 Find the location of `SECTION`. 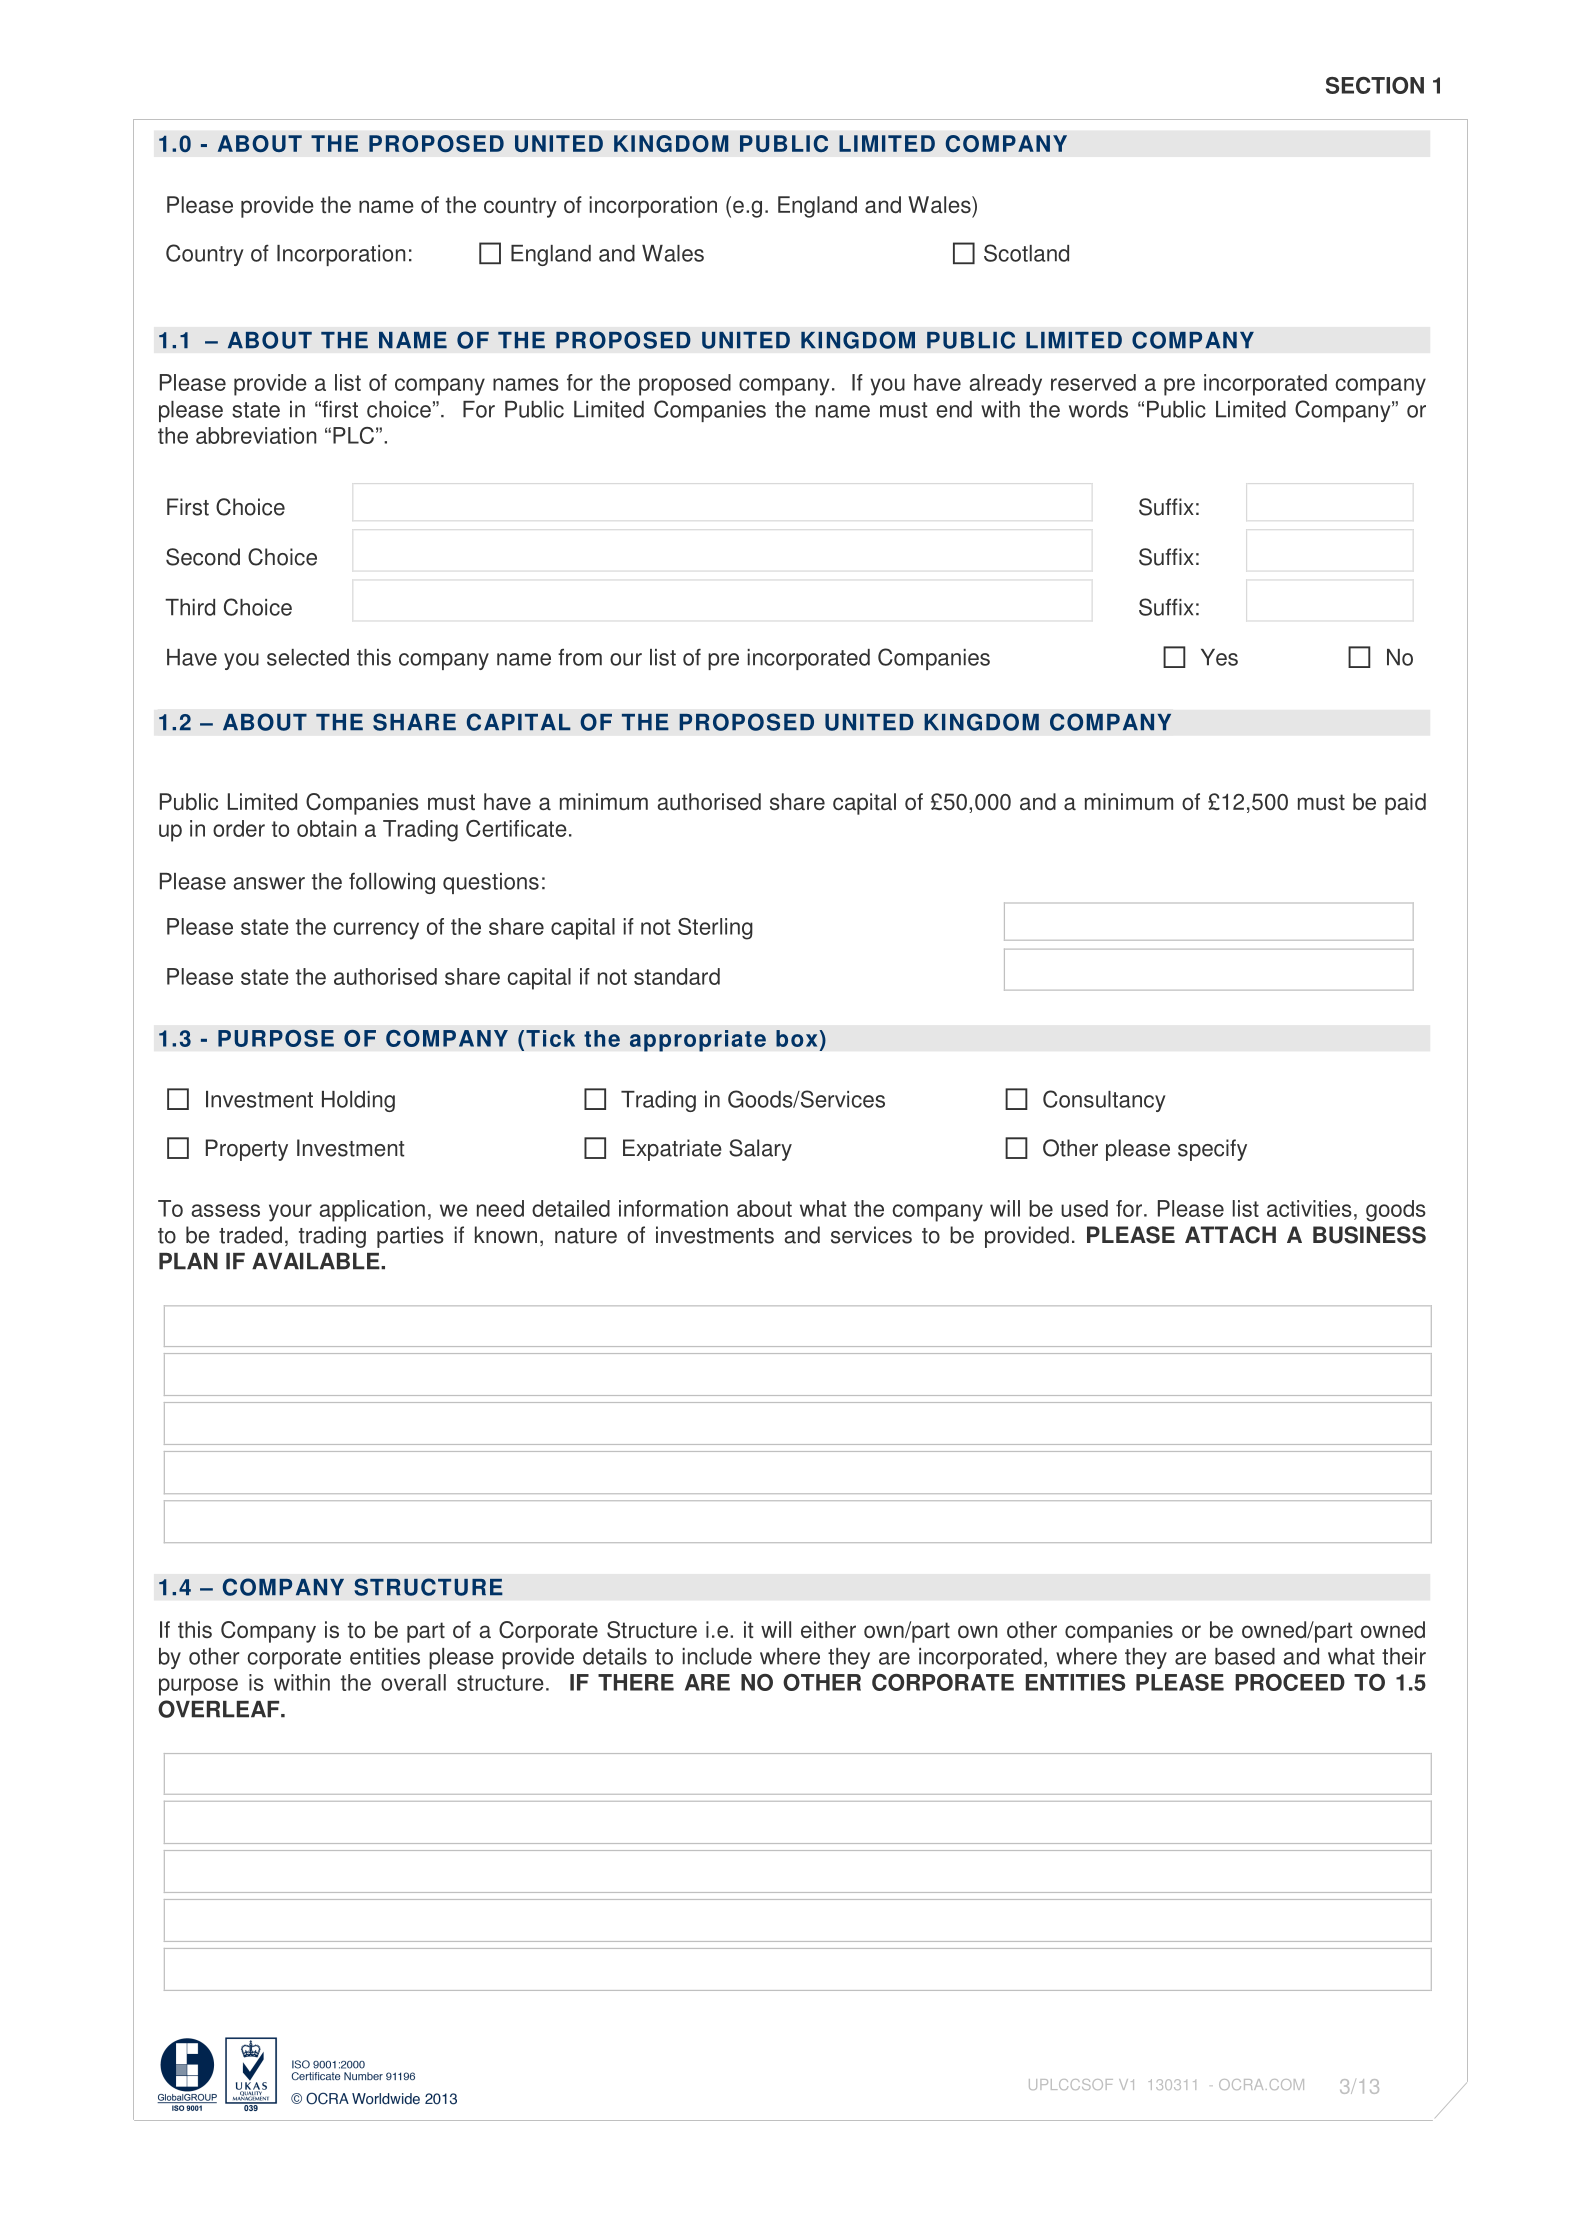

SECTION is located at coordinates (1375, 85).
